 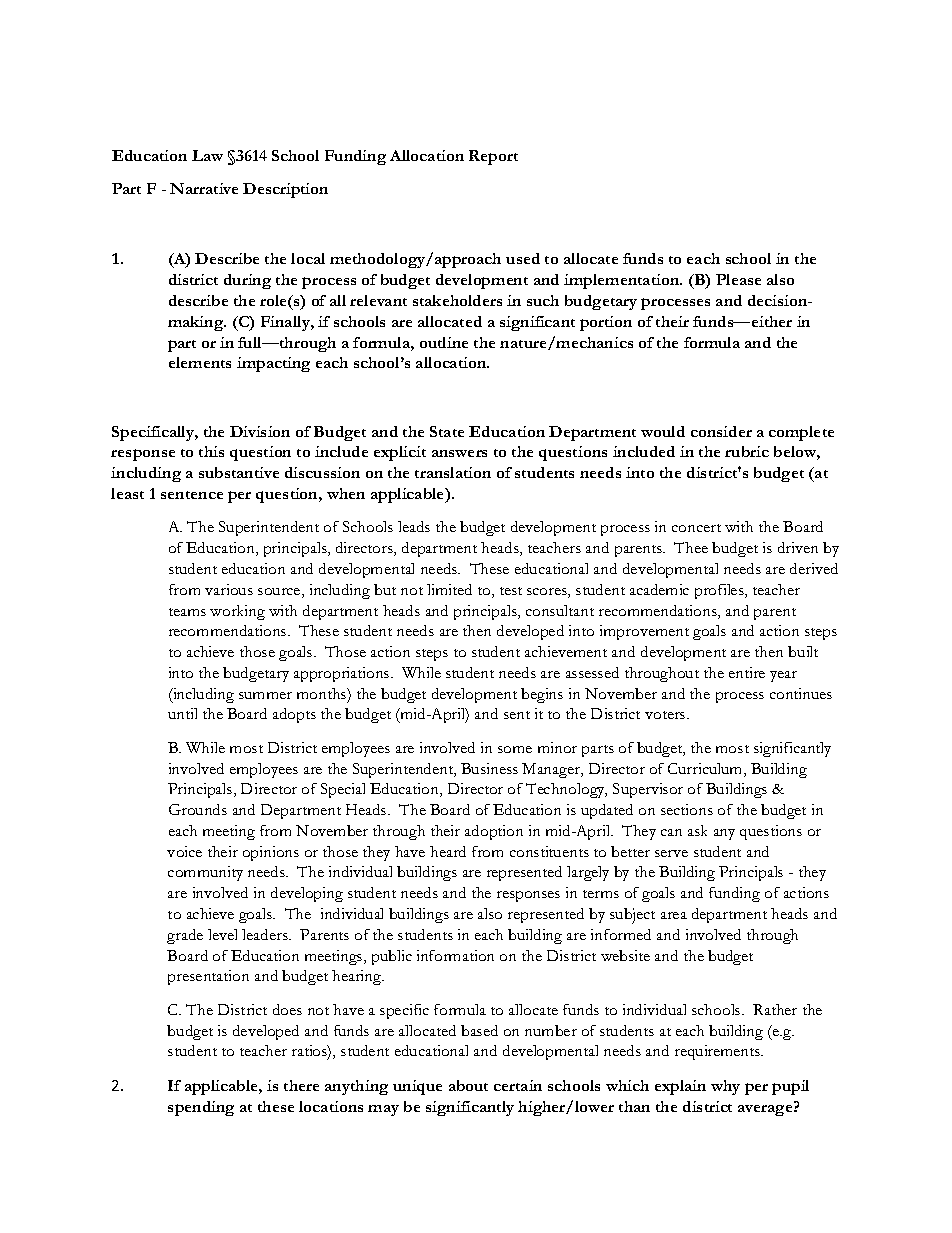 What do you see at coordinates (493, 157) in the screenshot?
I see `Report` at bounding box center [493, 157].
